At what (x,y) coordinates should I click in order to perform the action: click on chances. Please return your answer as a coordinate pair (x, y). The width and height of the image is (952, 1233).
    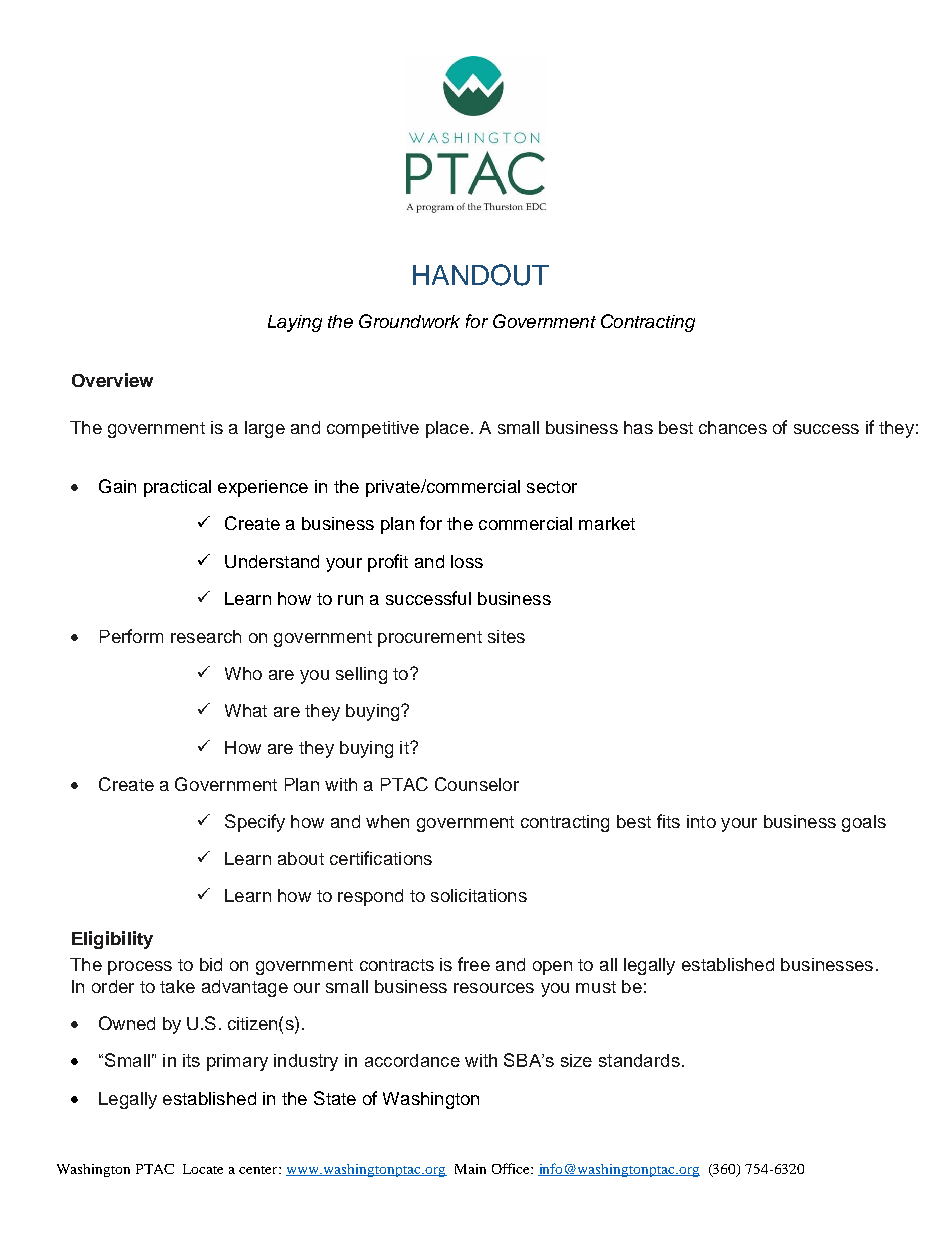
    Looking at the image, I should click on (733, 427).
